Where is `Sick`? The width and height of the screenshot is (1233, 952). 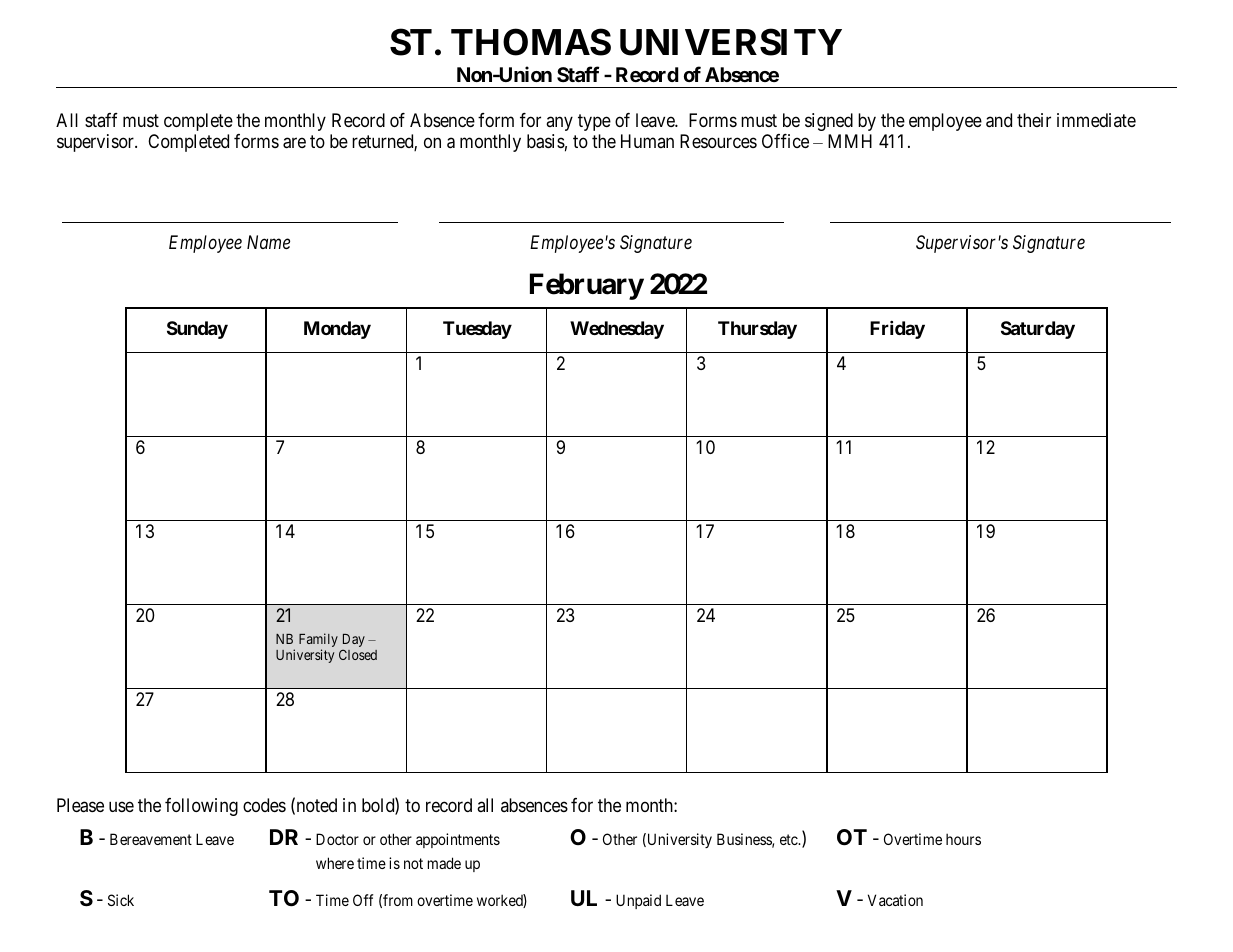 Sick is located at coordinates (121, 900).
